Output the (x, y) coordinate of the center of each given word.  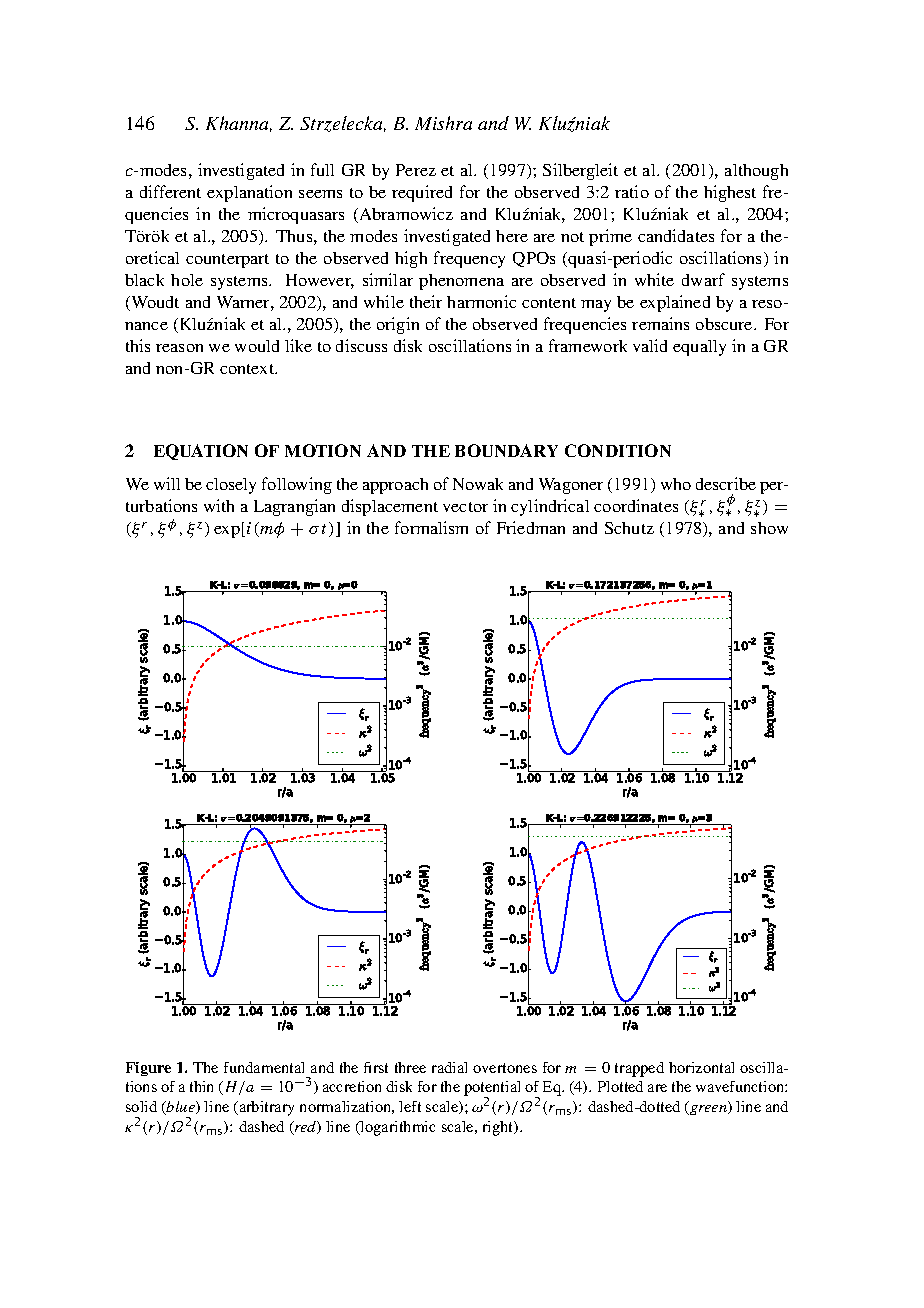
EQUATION (201, 452)
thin (201, 1086)
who (676, 484)
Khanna (239, 124)
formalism (431, 527)
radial (449, 1067)
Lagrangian (294, 507)
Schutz (629, 528)
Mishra (443, 123)
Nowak (478, 484)
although (756, 172)
